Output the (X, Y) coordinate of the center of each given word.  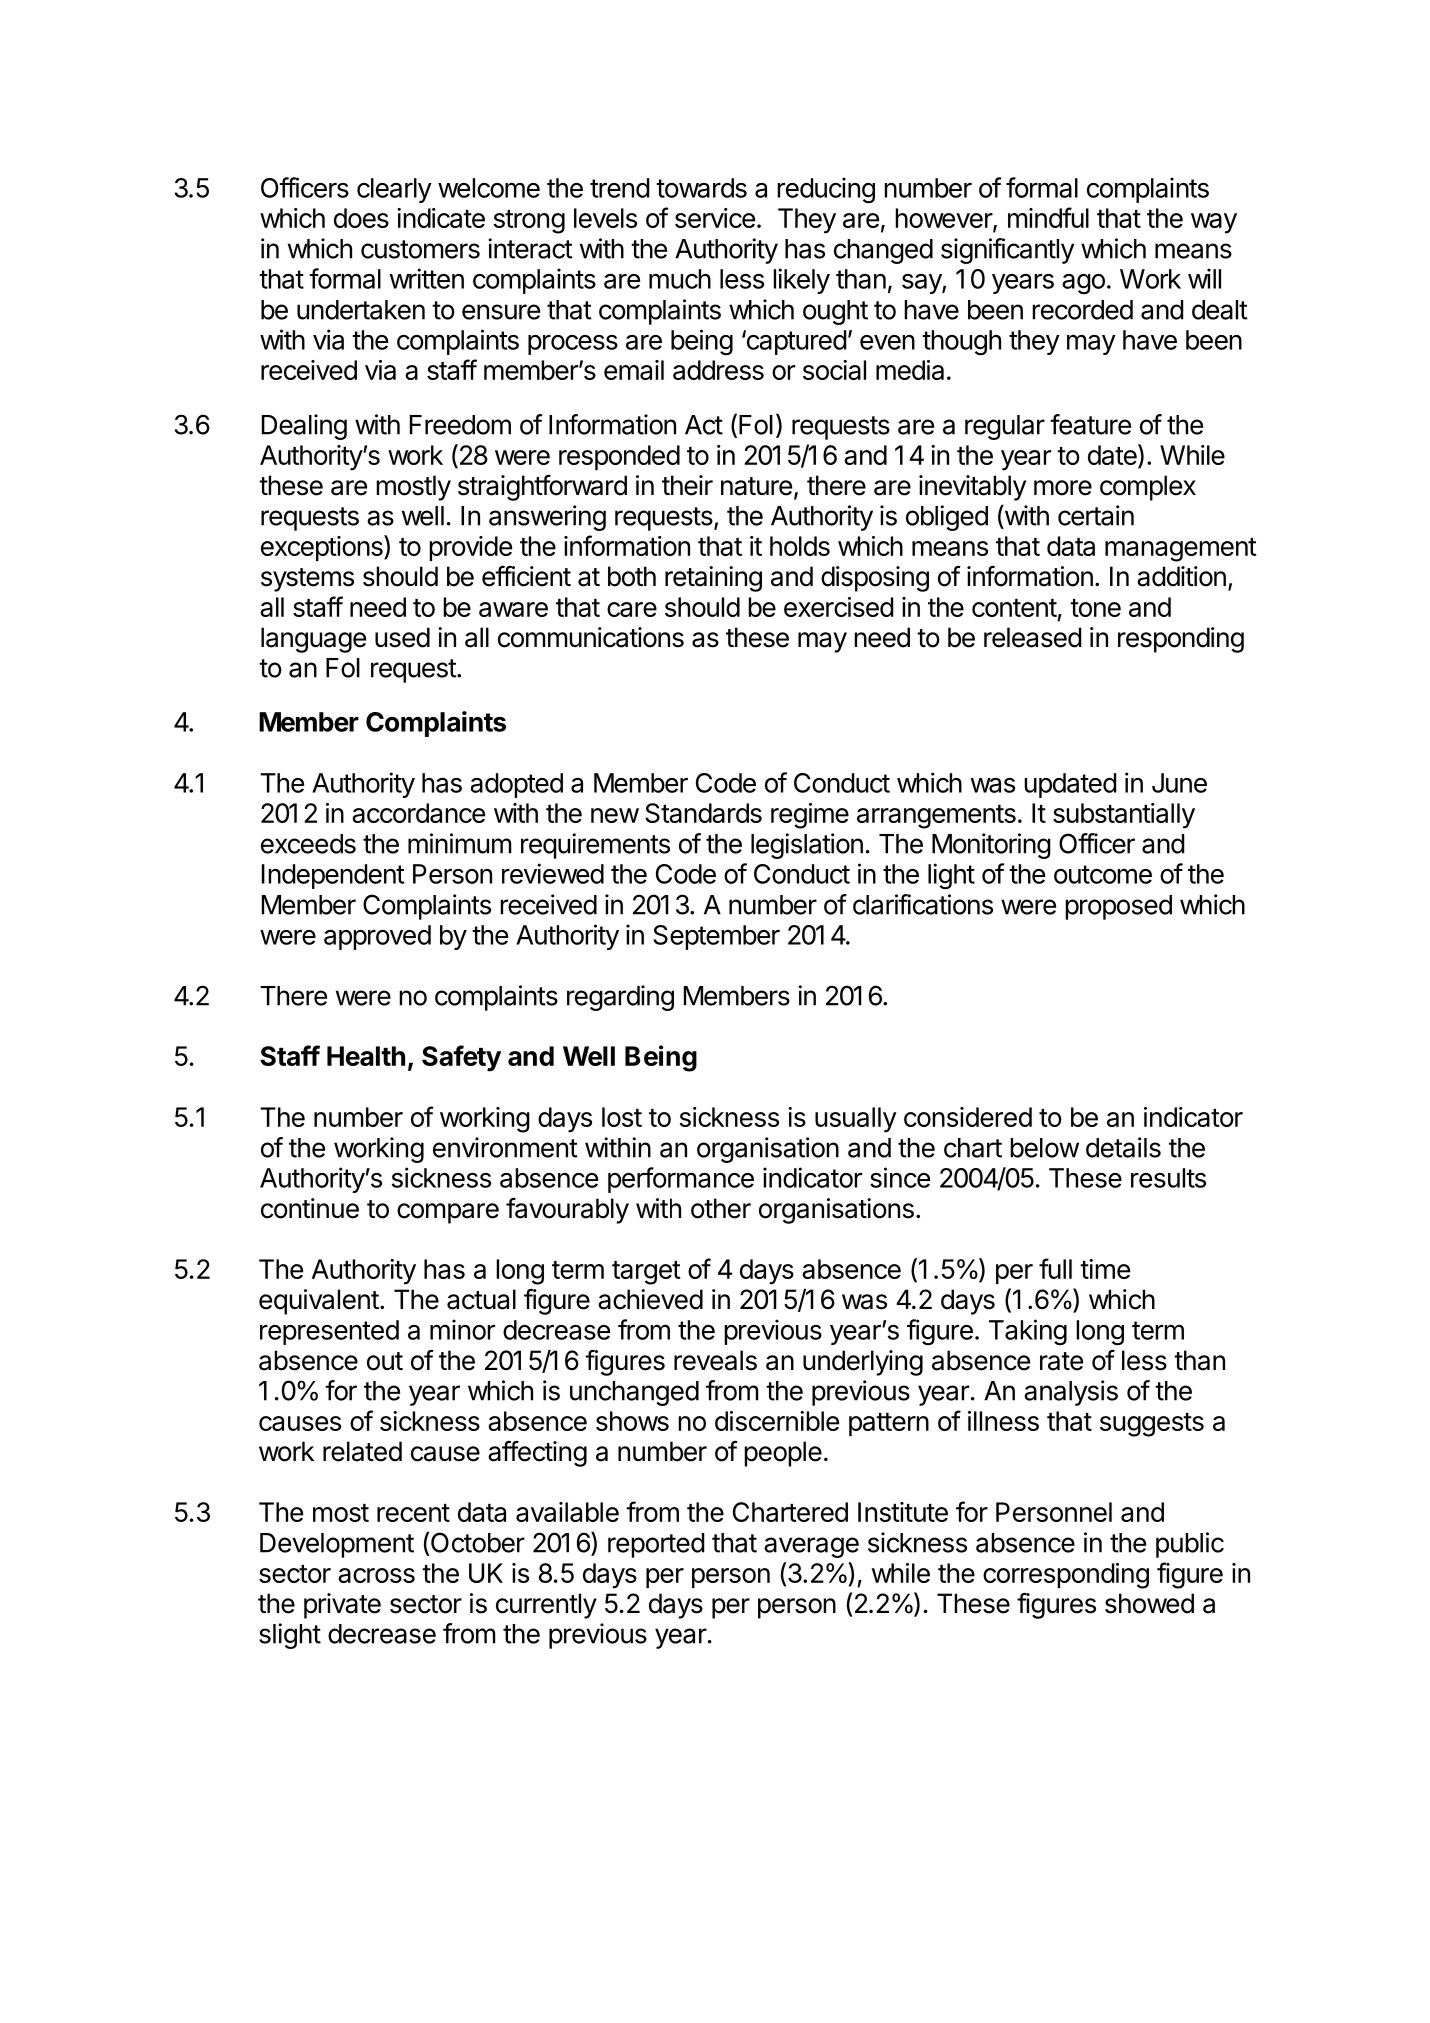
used (402, 637)
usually (856, 1120)
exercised (838, 607)
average (811, 1547)
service (715, 218)
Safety (461, 1058)
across (376, 1575)
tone (1095, 608)
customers (420, 249)
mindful (1048, 217)
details (1123, 1147)
